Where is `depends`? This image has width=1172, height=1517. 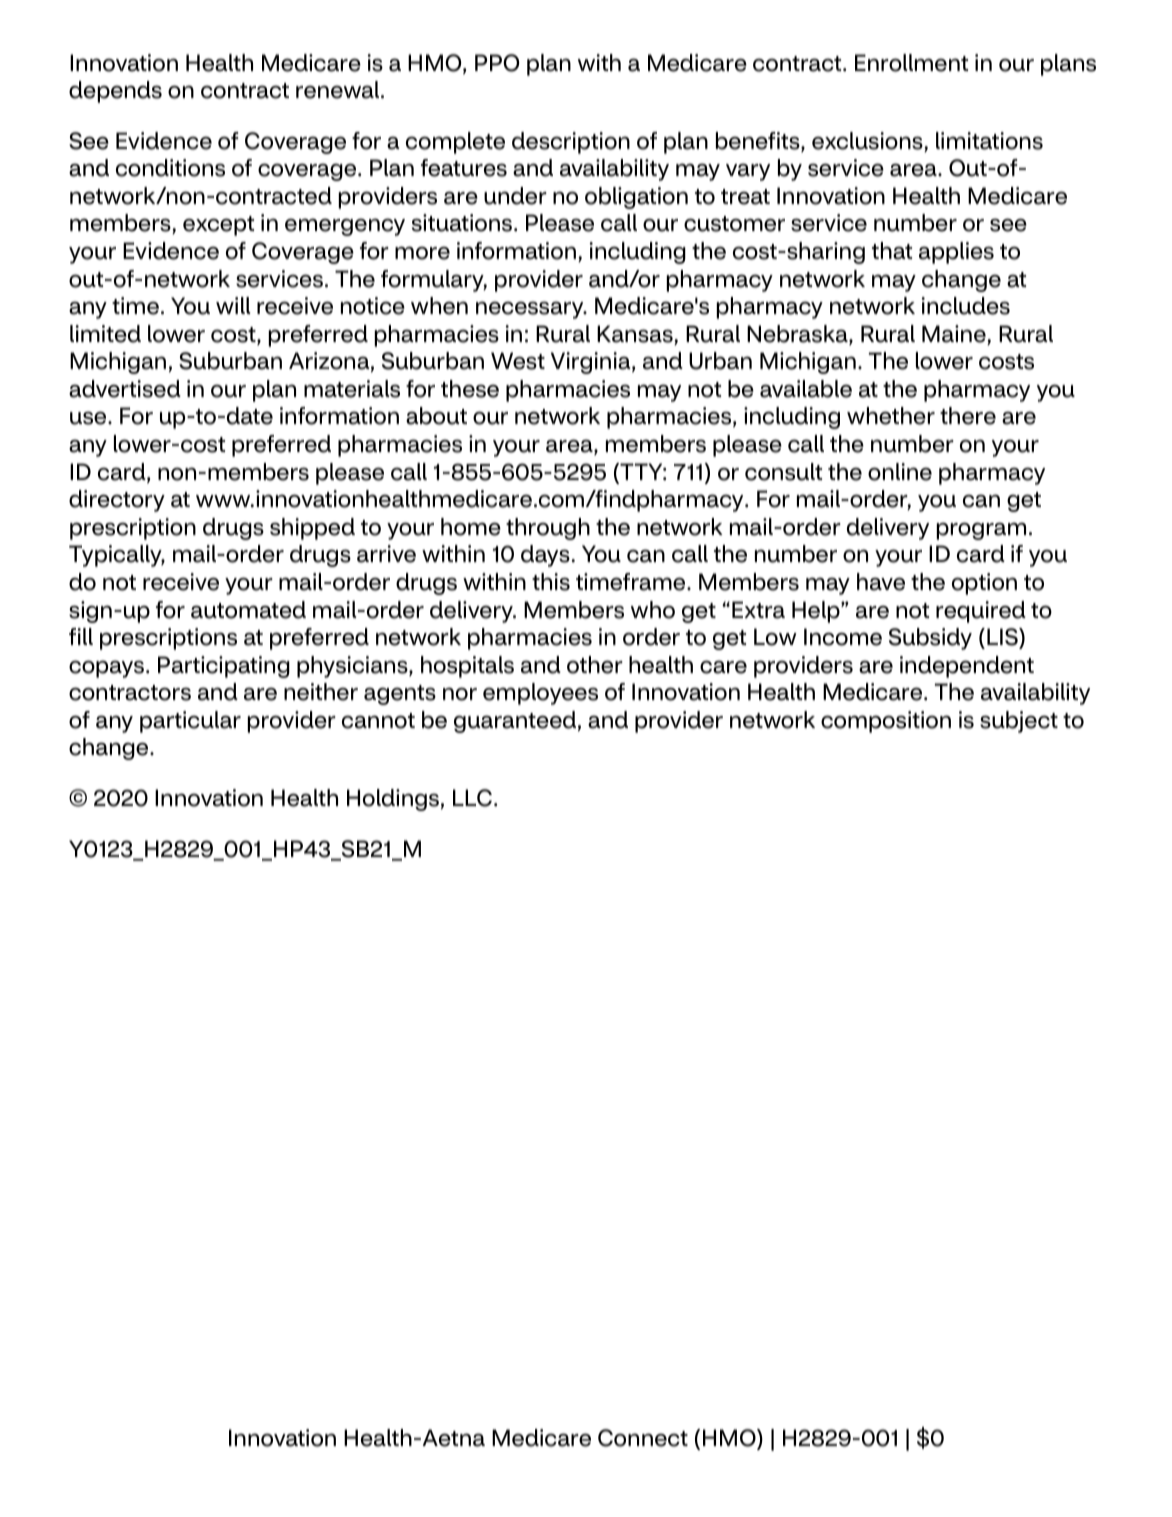
depends is located at coordinates (115, 92).
